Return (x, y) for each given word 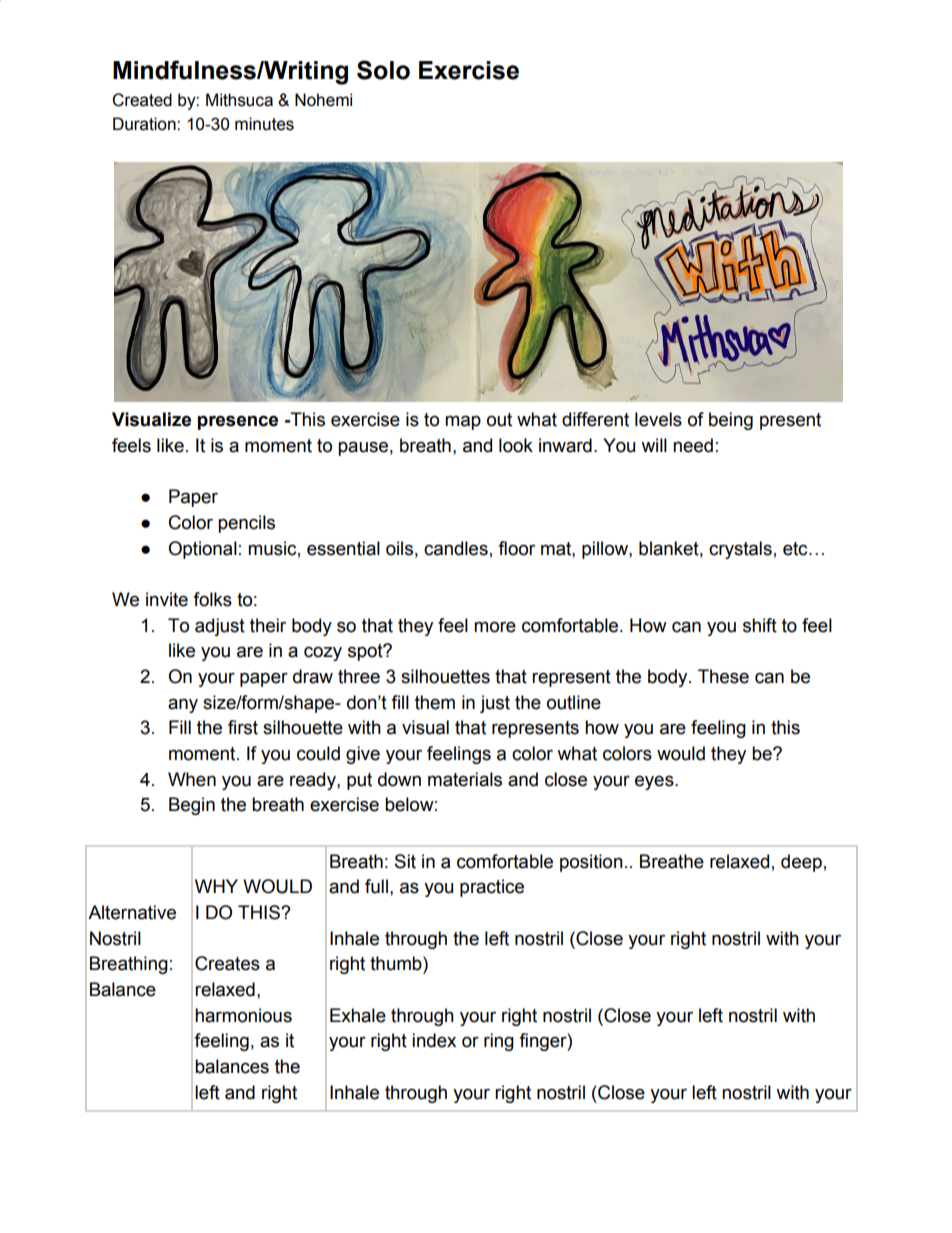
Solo (383, 70)
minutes (264, 124)
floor (516, 548)
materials (465, 779)
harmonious (243, 1015)
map (463, 422)
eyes (655, 782)
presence (238, 422)
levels (658, 419)
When (192, 779)
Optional (202, 550)
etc (796, 549)
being (731, 421)
